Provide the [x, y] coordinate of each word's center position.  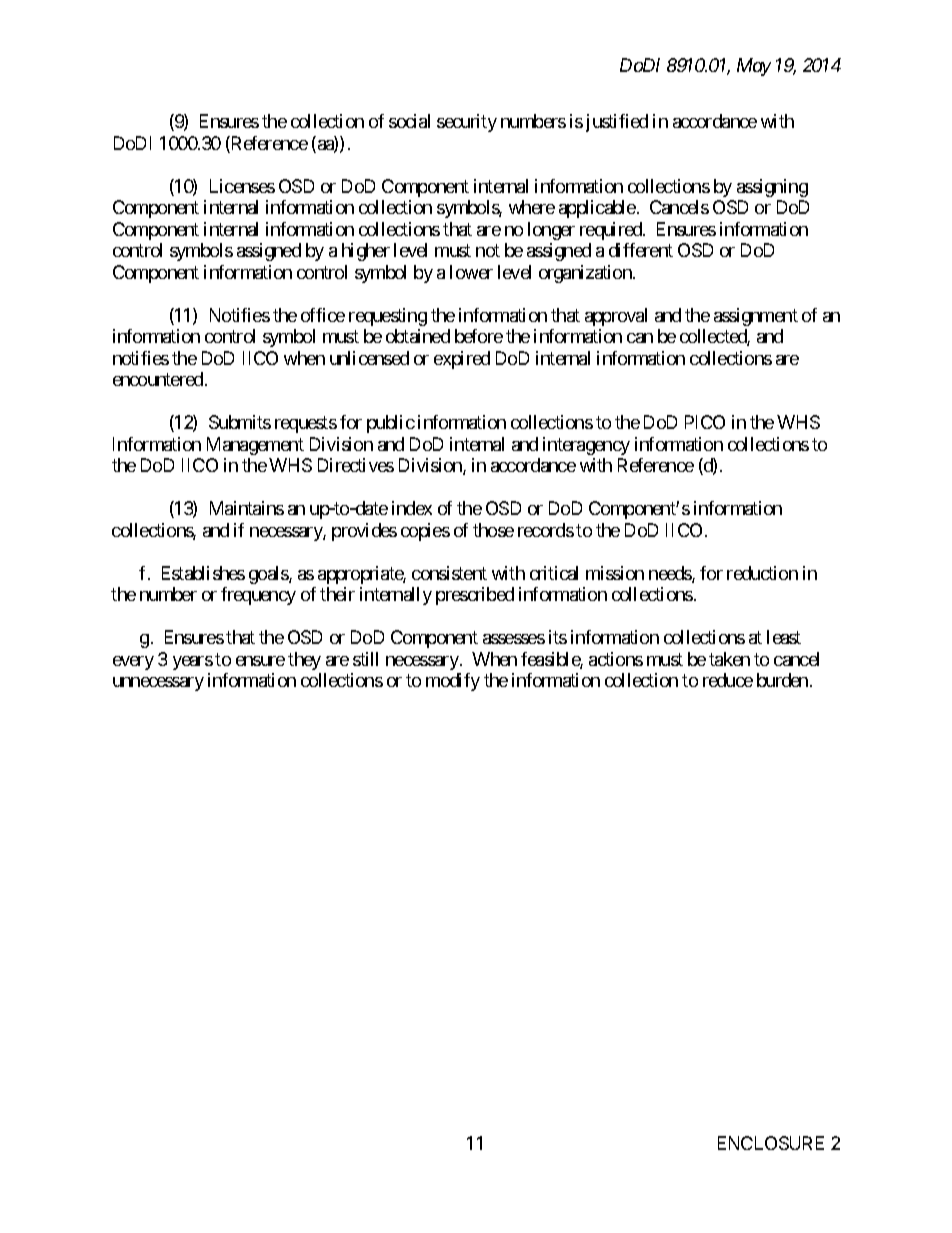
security [467, 123]
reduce [728, 680]
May [754, 67]
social [409, 121]
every [133, 663]
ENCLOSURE [771, 1143]
